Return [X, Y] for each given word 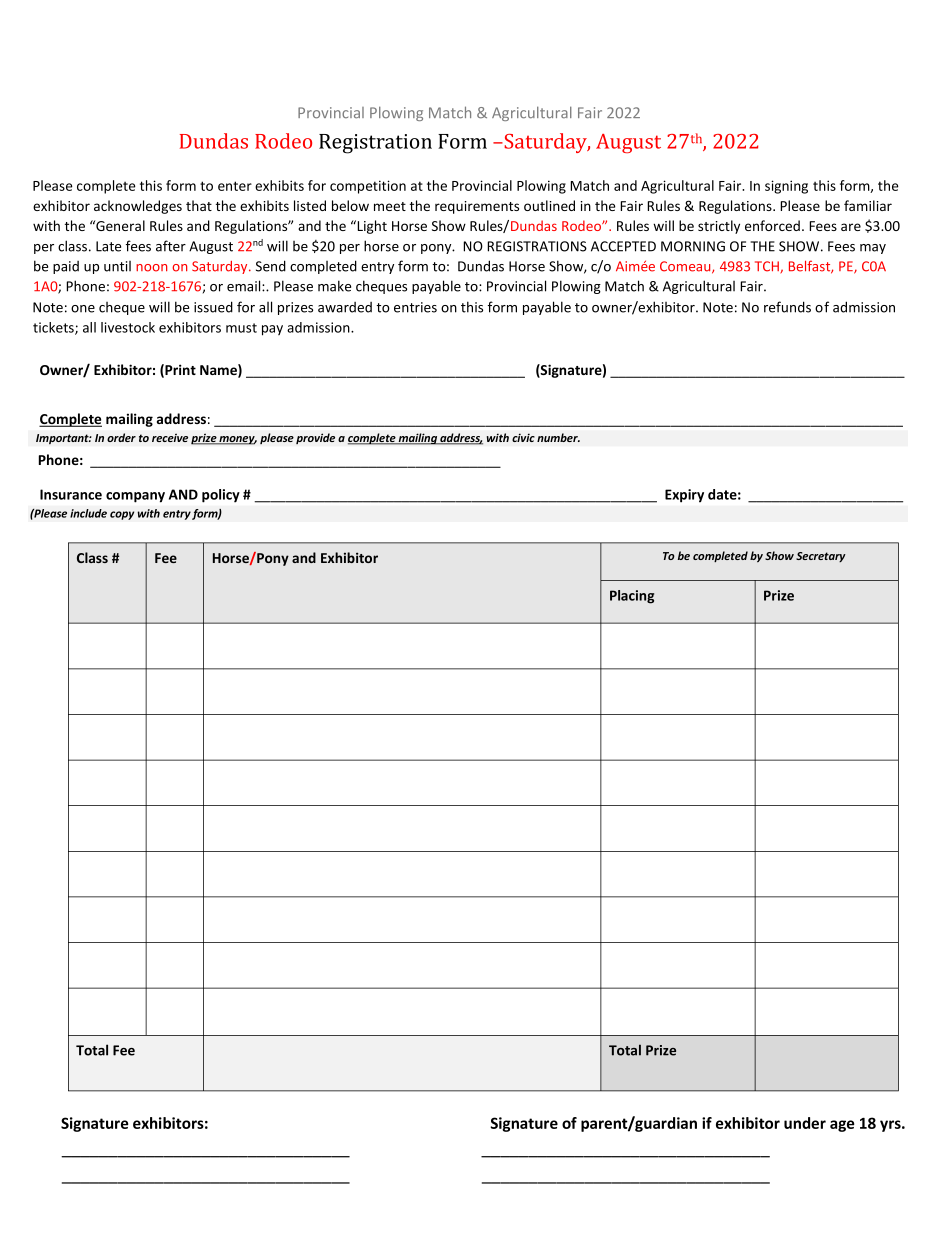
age [842, 1126]
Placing [632, 597]
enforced [772, 225]
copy [122, 515]
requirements [477, 207]
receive [170, 437]
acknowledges [138, 207]
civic [523, 437]
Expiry [684, 496]
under [805, 1123]
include [88, 513]
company [135, 497]
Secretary [821, 557]
